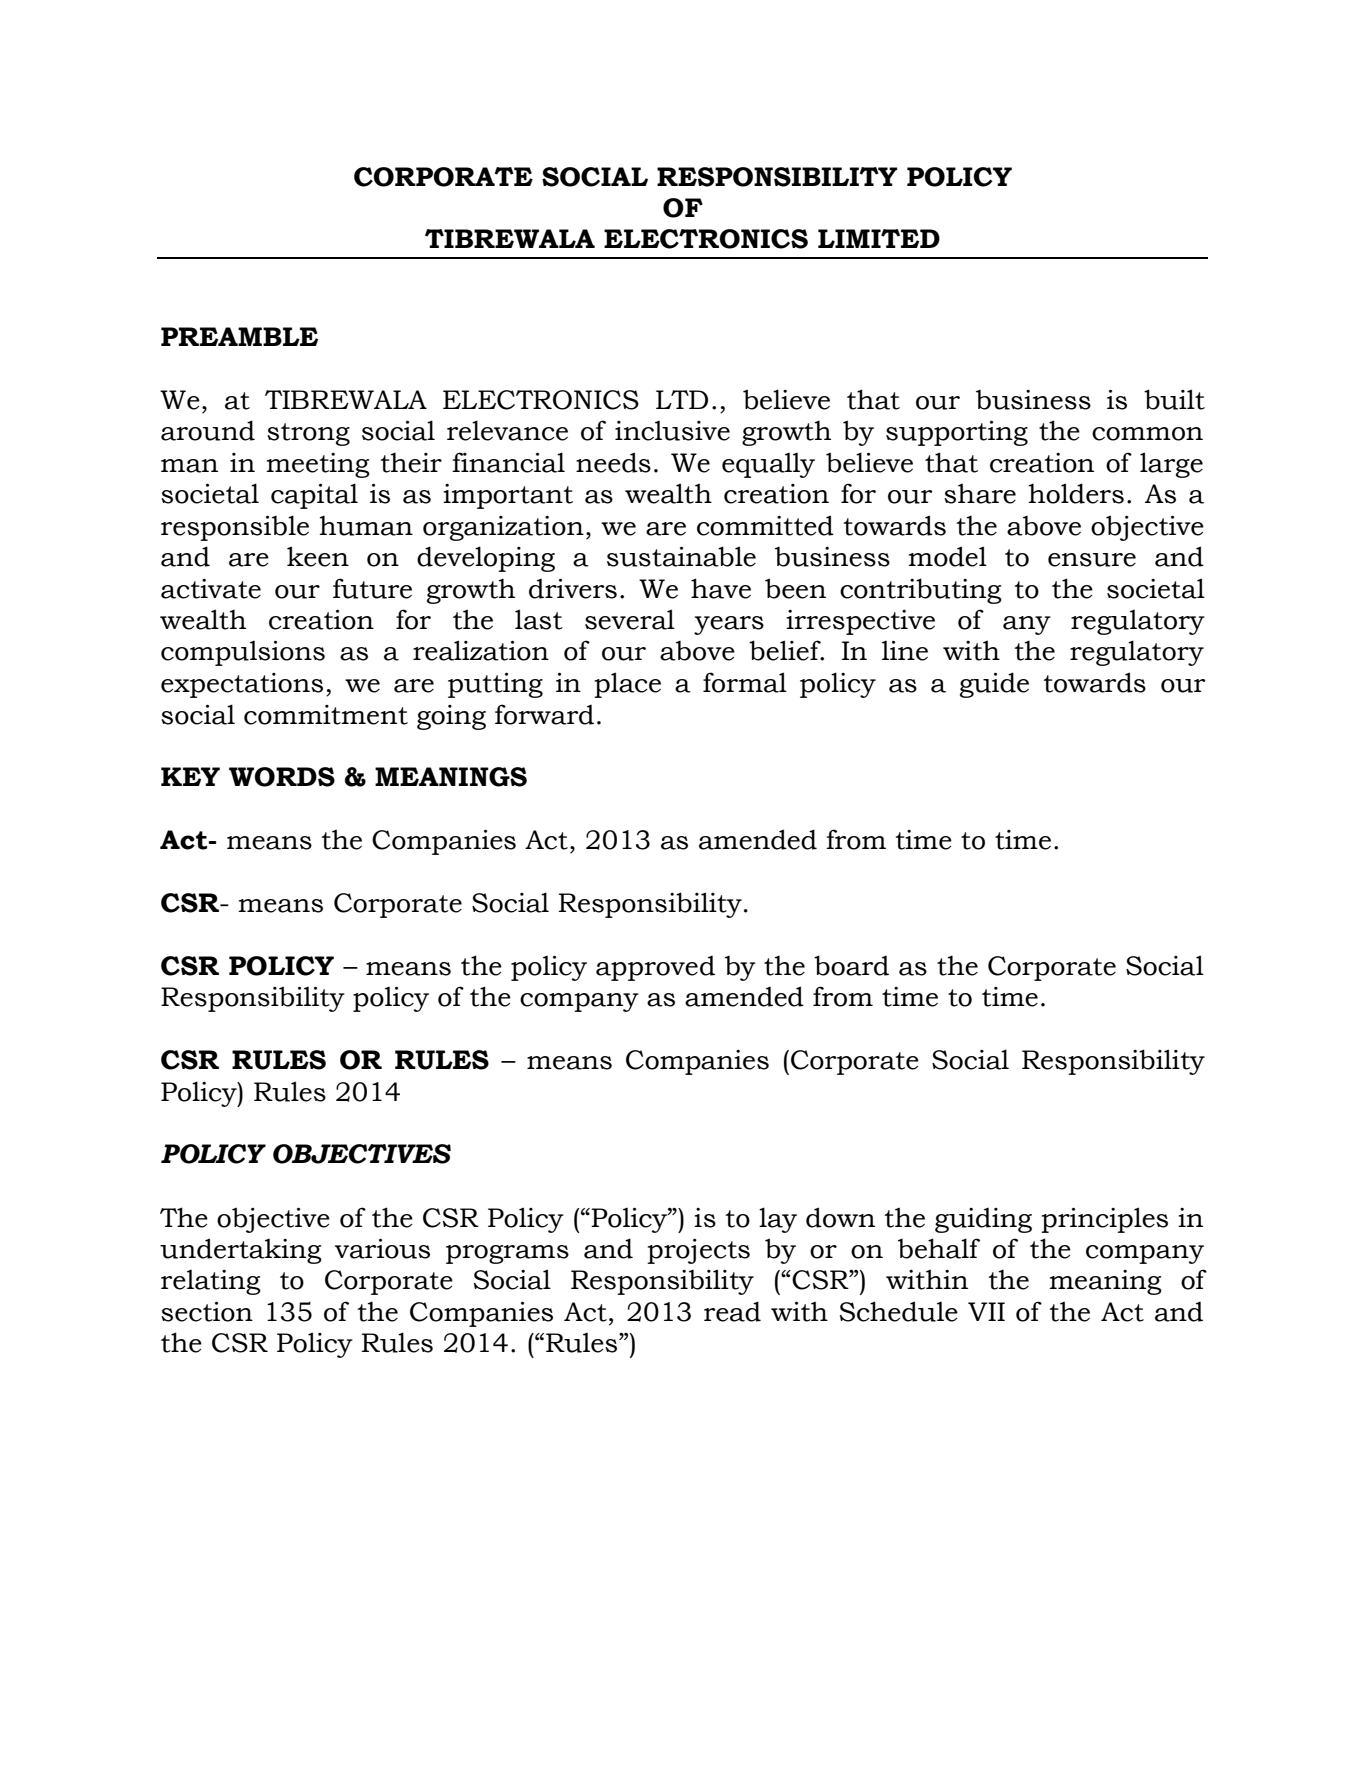 This image has width=1365, height=1767. What do you see at coordinates (239, 336) in the image?
I see `PREAMBLE` at bounding box center [239, 336].
